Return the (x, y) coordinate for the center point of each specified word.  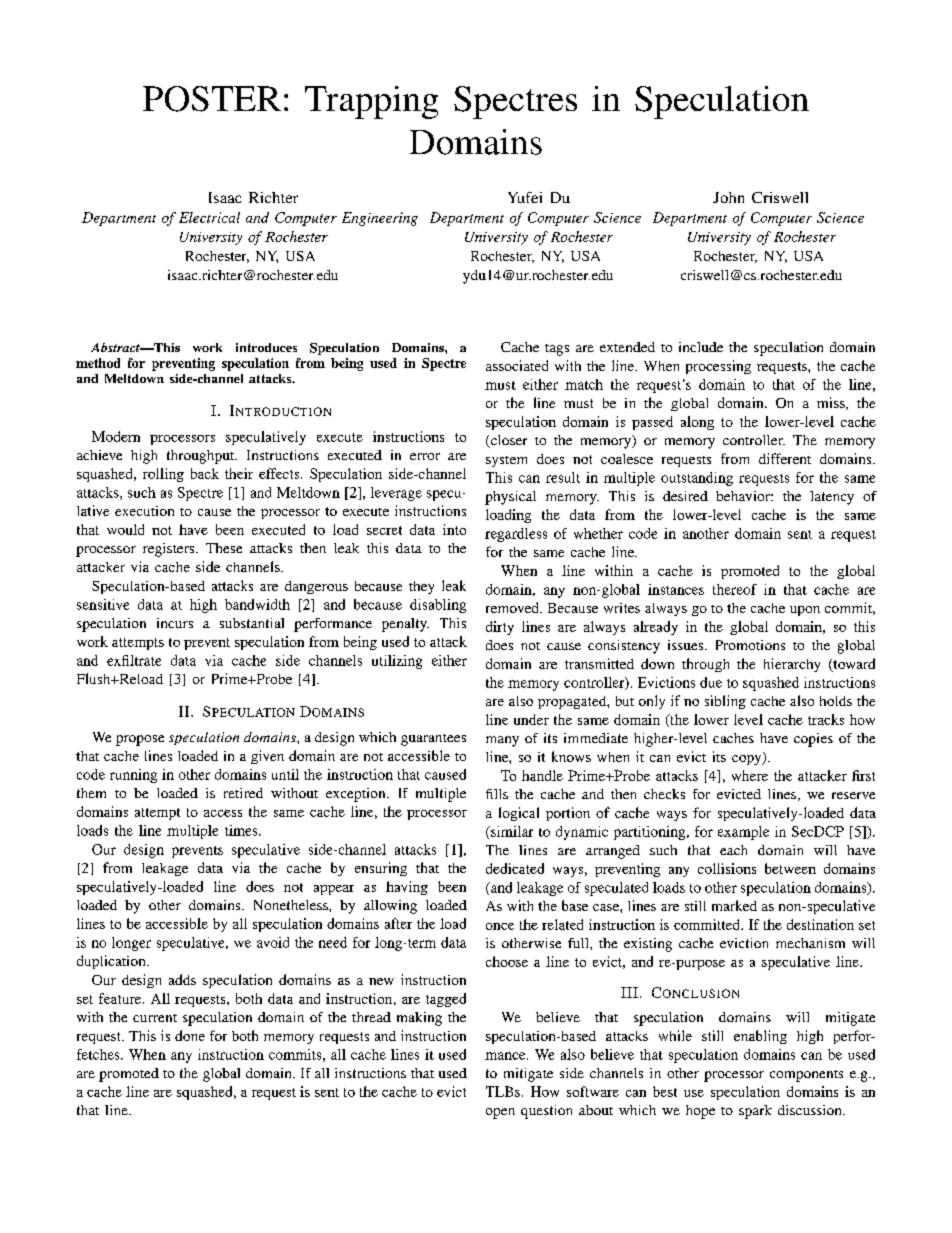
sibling (725, 702)
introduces (266, 347)
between (790, 868)
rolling (163, 475)
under (531, 719)
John (728, 197)
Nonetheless (292, 905)
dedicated (515, 868)
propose (140, 740)
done (190, 1035)
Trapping (371, 102)
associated (517, 365)
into (454, 529)
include (701, 347)
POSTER (212, 99)
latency (832, 498)
